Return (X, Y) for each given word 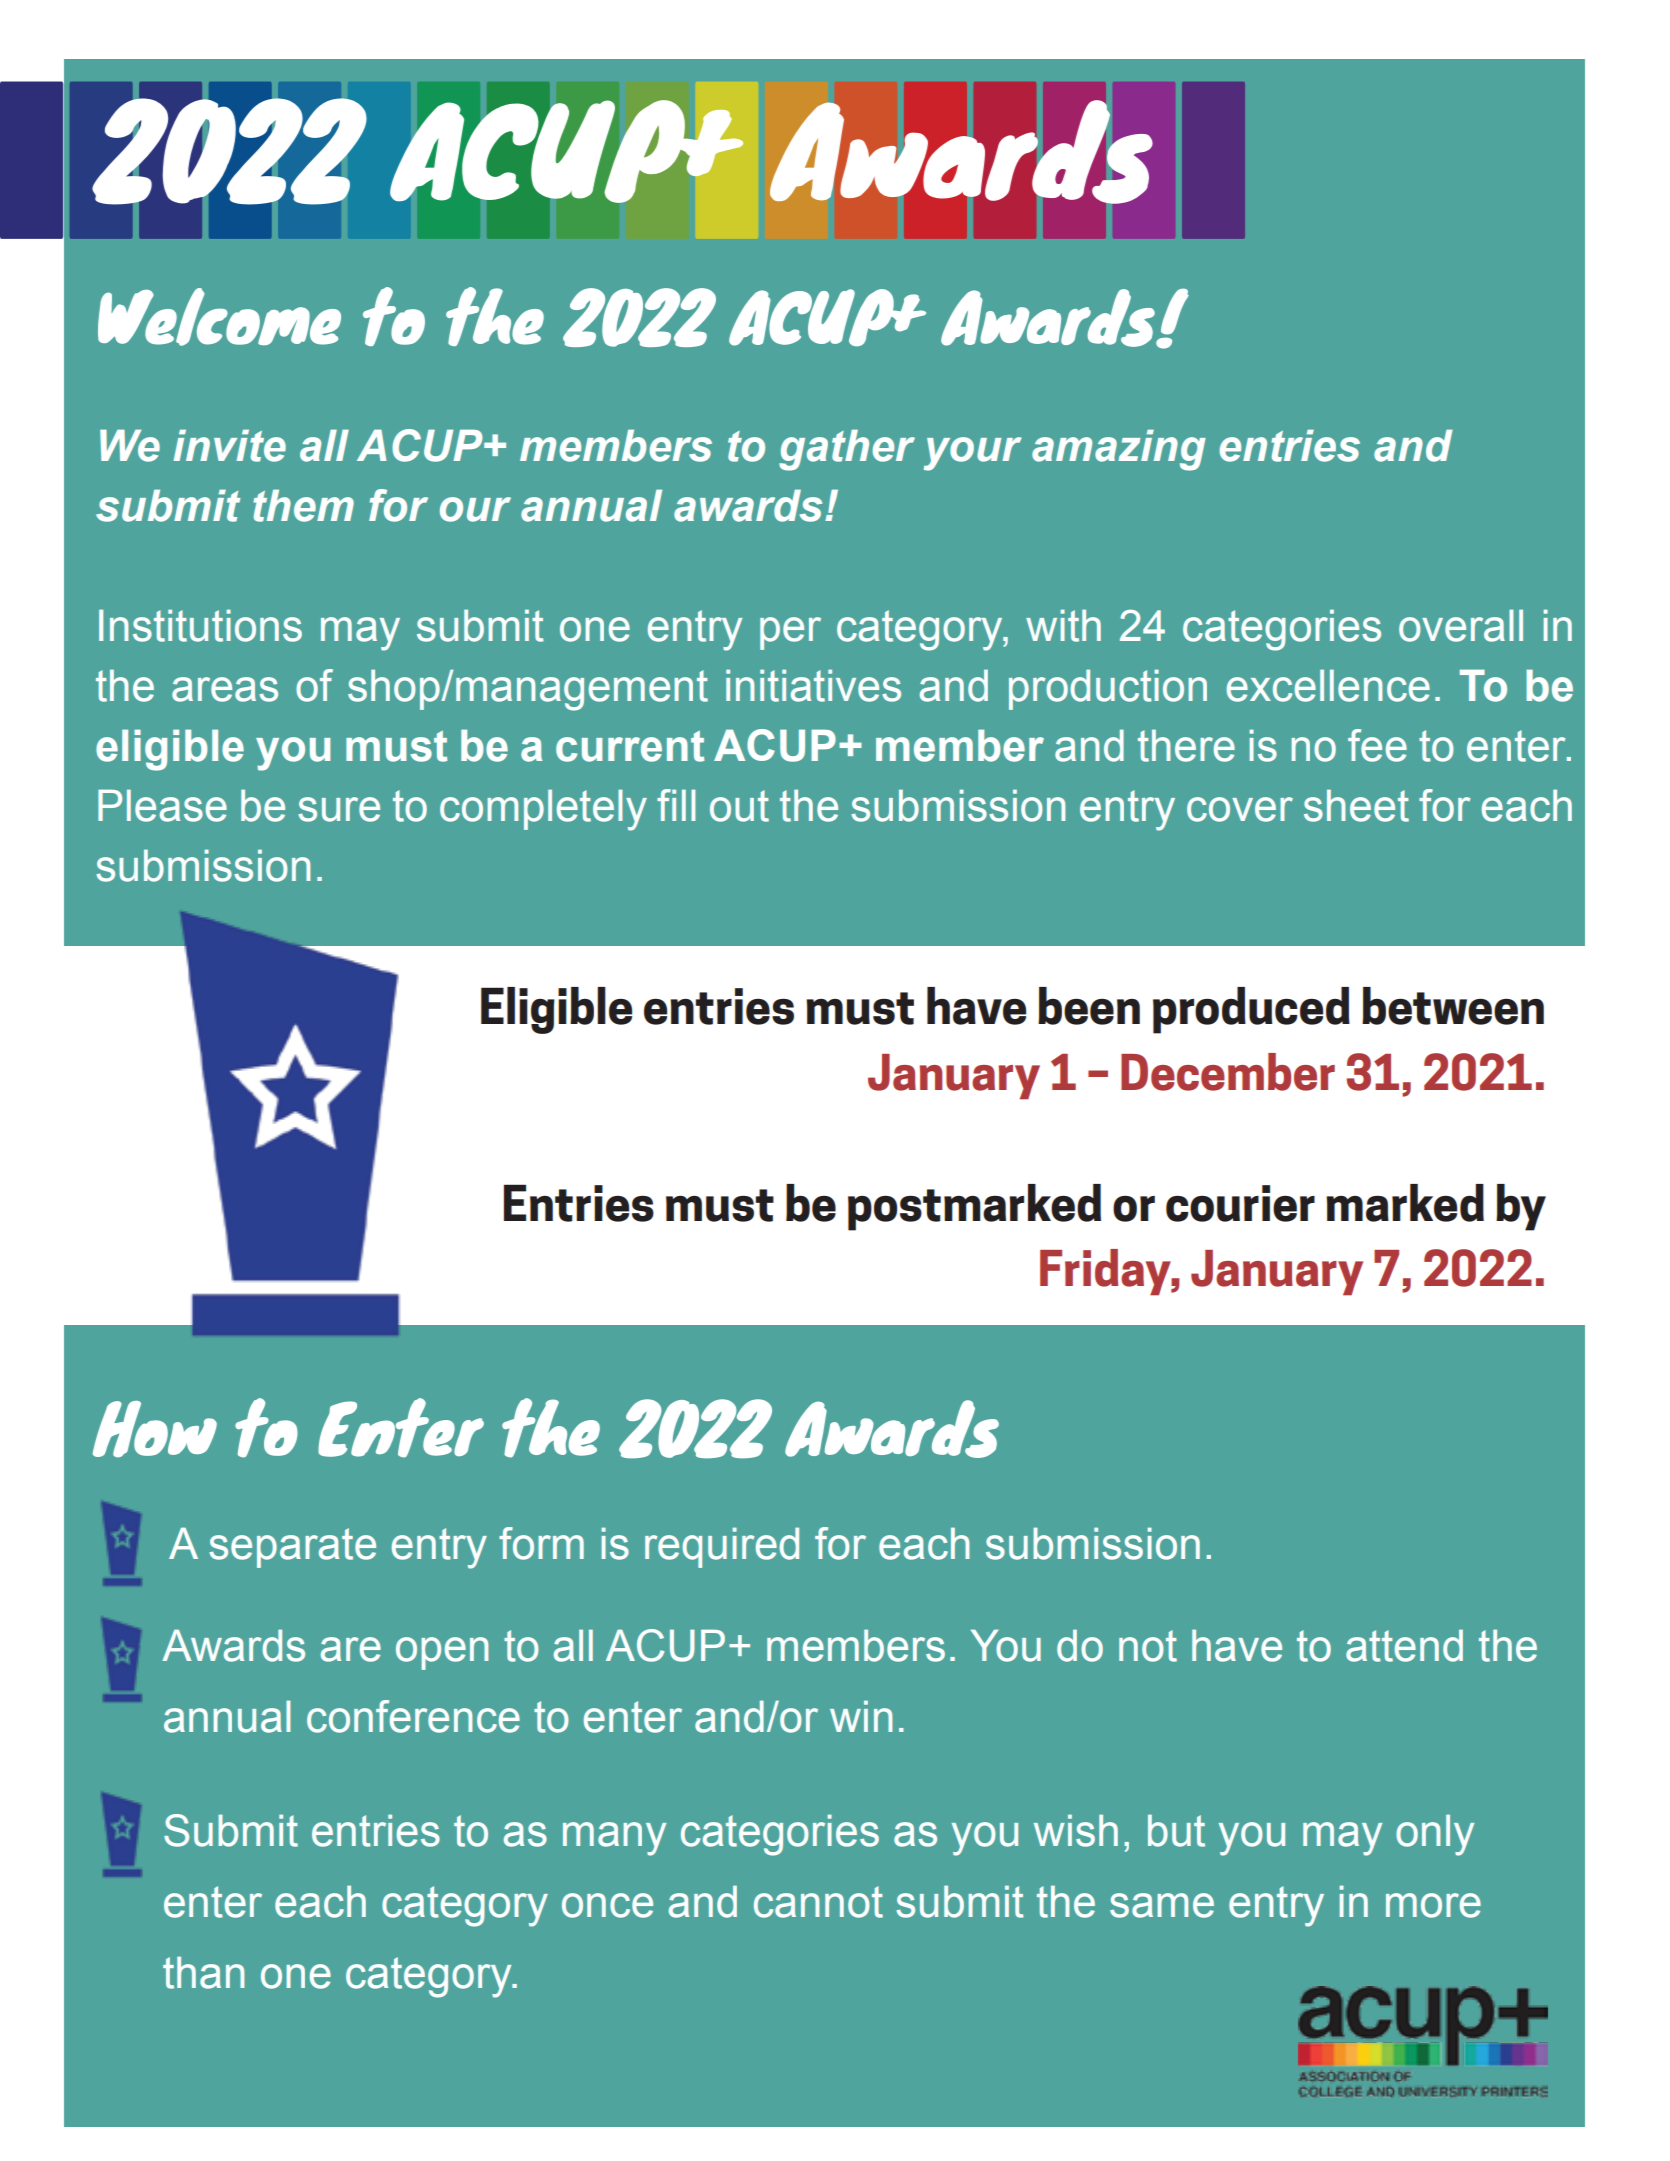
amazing (1119, 450)
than (203, 1972)
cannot (818, 1902)
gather (847, 450)
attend (1404, 1645)
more (1433, 1905)
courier (1240, 1203)
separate (292, 1548)
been (1089, 1006)
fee (1377, 745)
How (155, 1429)
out (739, 806)
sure (339, 809)
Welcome (219, 317)
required (722, 1547)
